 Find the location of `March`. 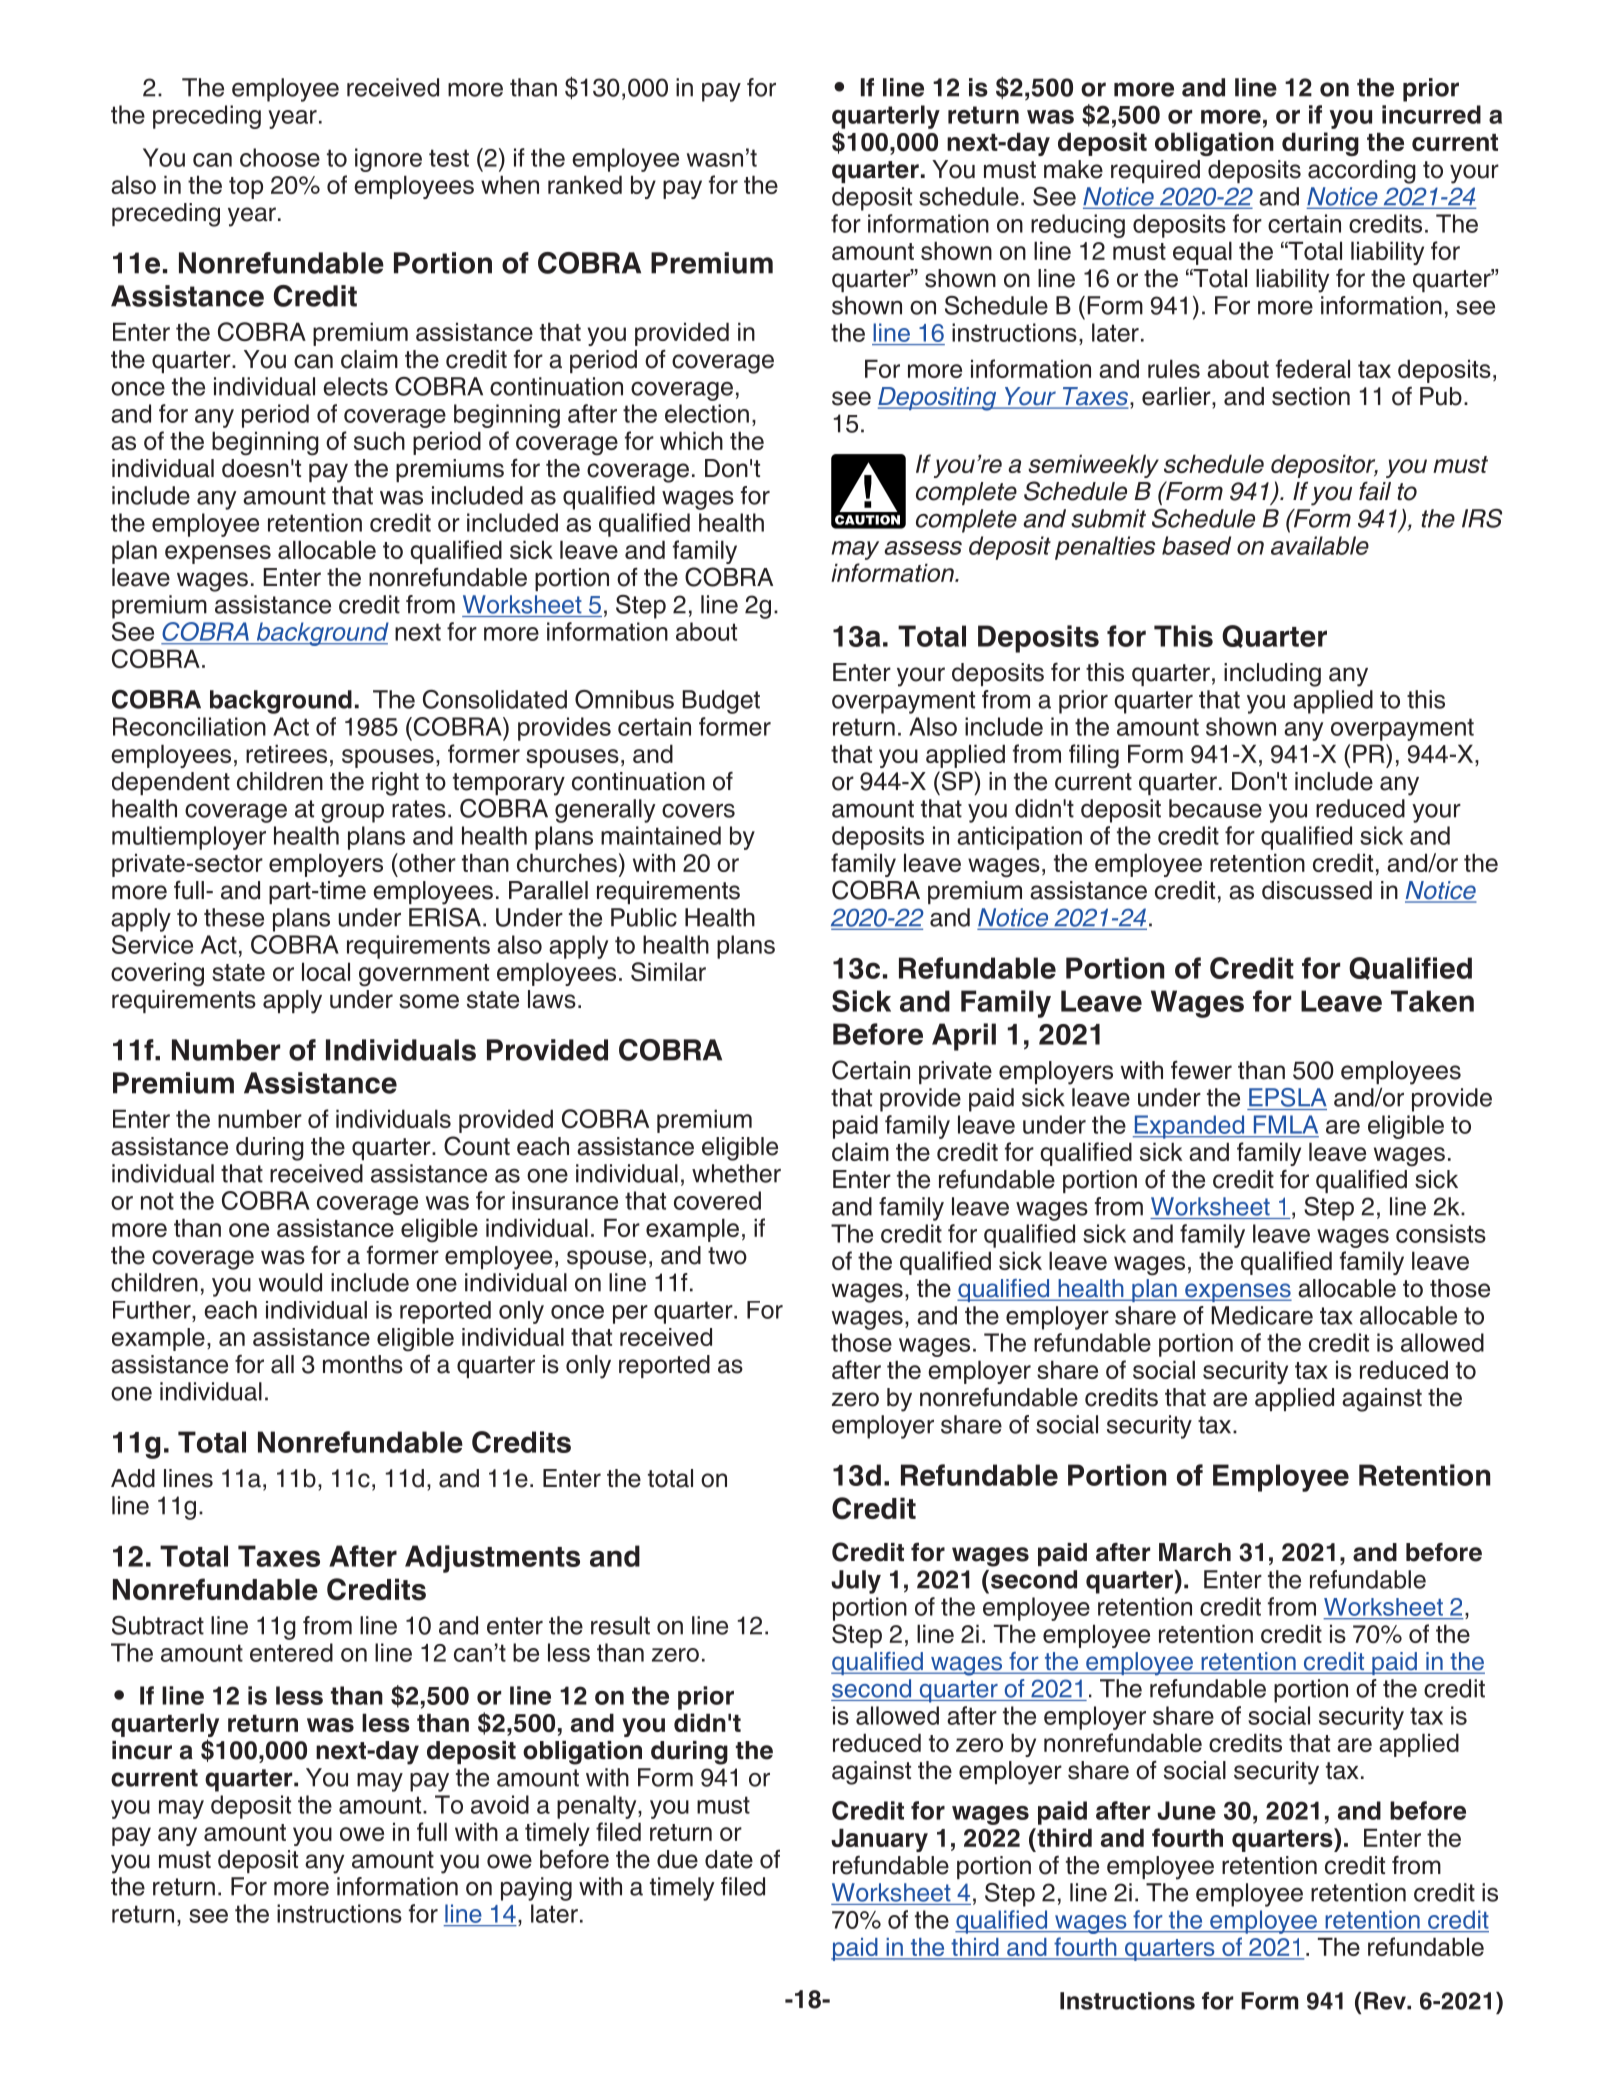

March is located at coordinates (1195, 1552).
